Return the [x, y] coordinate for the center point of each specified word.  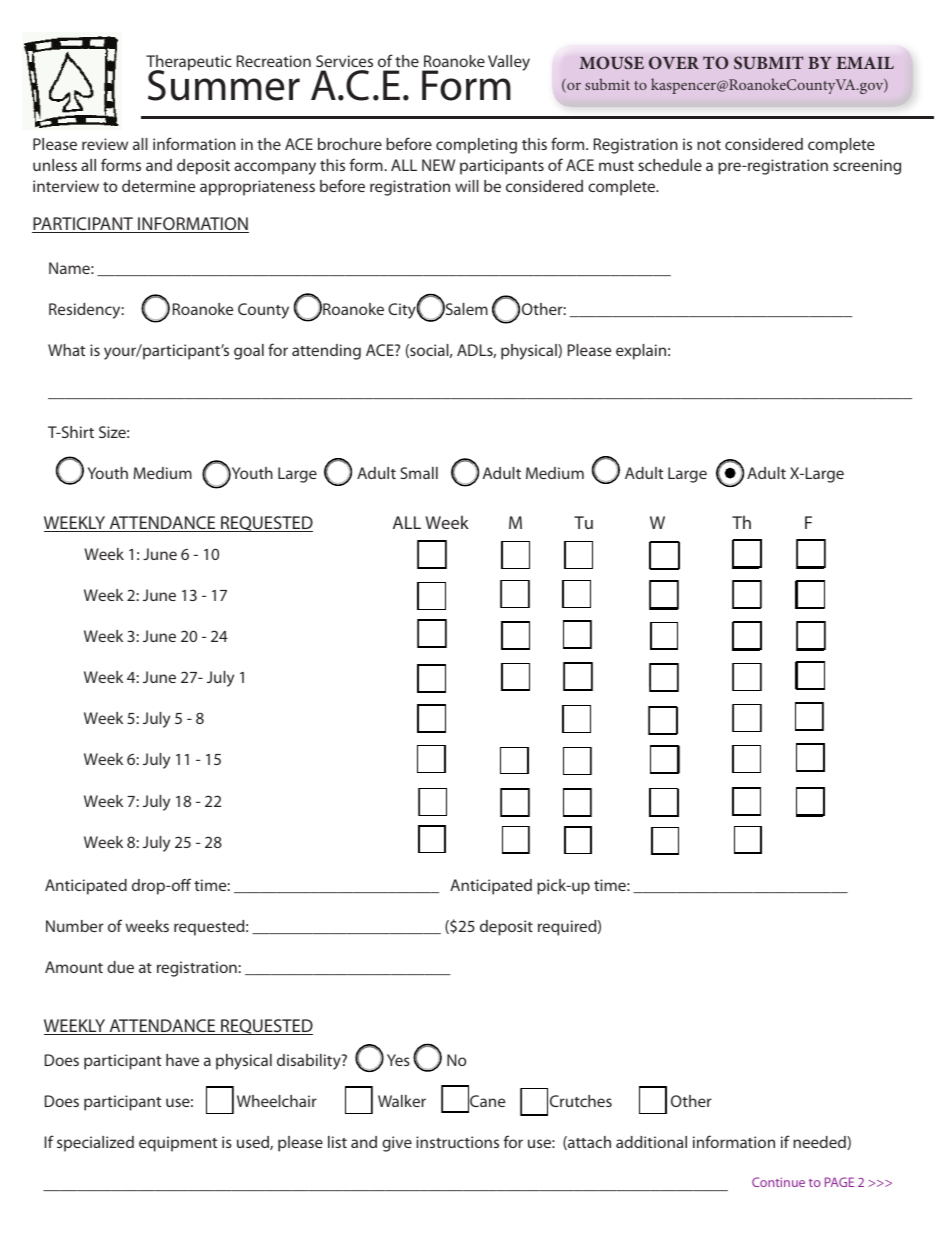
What [66, 350]
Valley [509, 63]
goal [249, 352]
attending [326, 352]
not [709, 145]
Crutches [581, 1101]
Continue [778, 1182]
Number [75, 926]
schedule [670, 165]
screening [867, 167]
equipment [178, 1144]
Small [419, 473]
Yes [398, 1060]
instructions [457, 1142]
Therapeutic [189, 64]
